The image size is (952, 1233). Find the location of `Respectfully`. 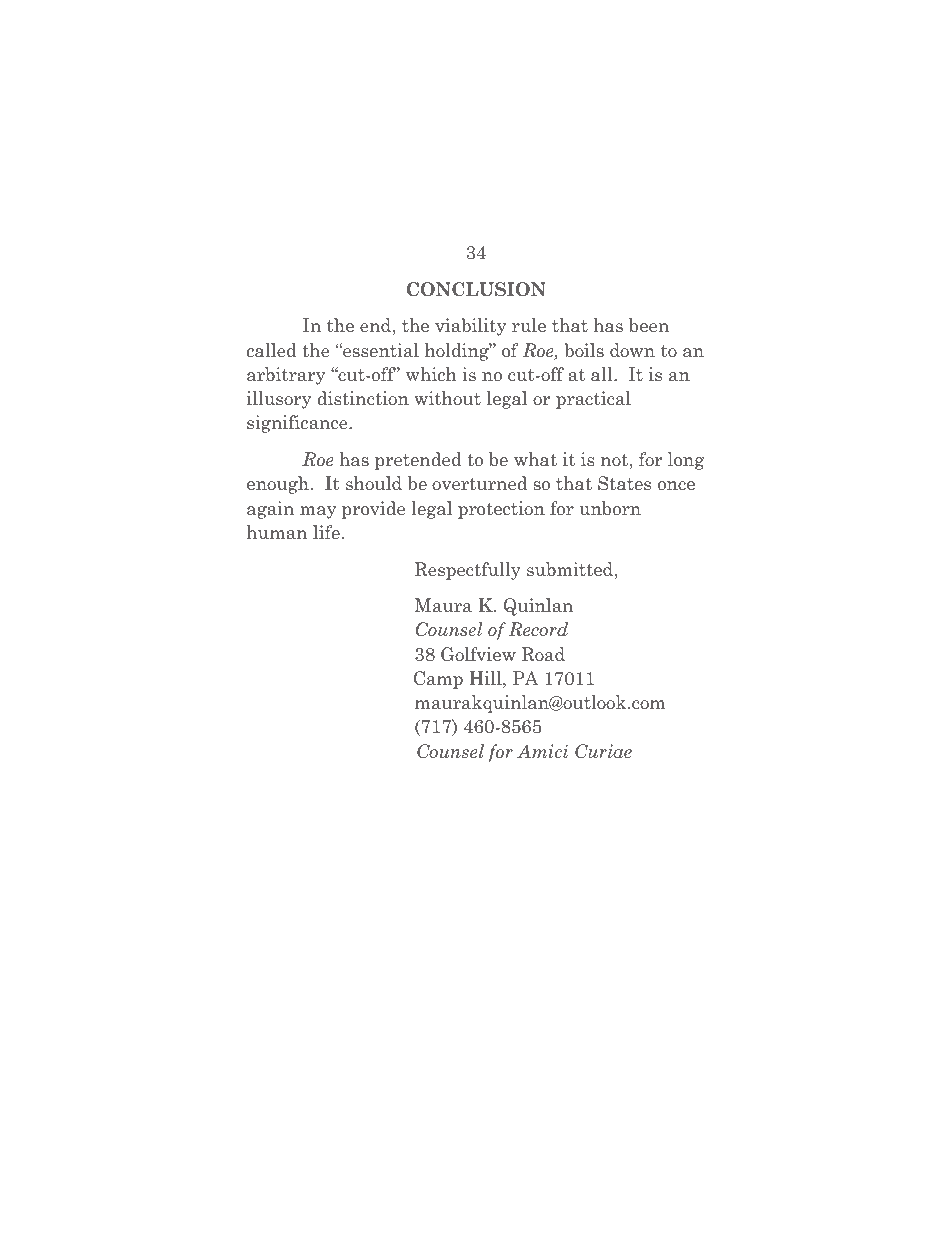

Respectfully is located at coordinates (468, 571).
